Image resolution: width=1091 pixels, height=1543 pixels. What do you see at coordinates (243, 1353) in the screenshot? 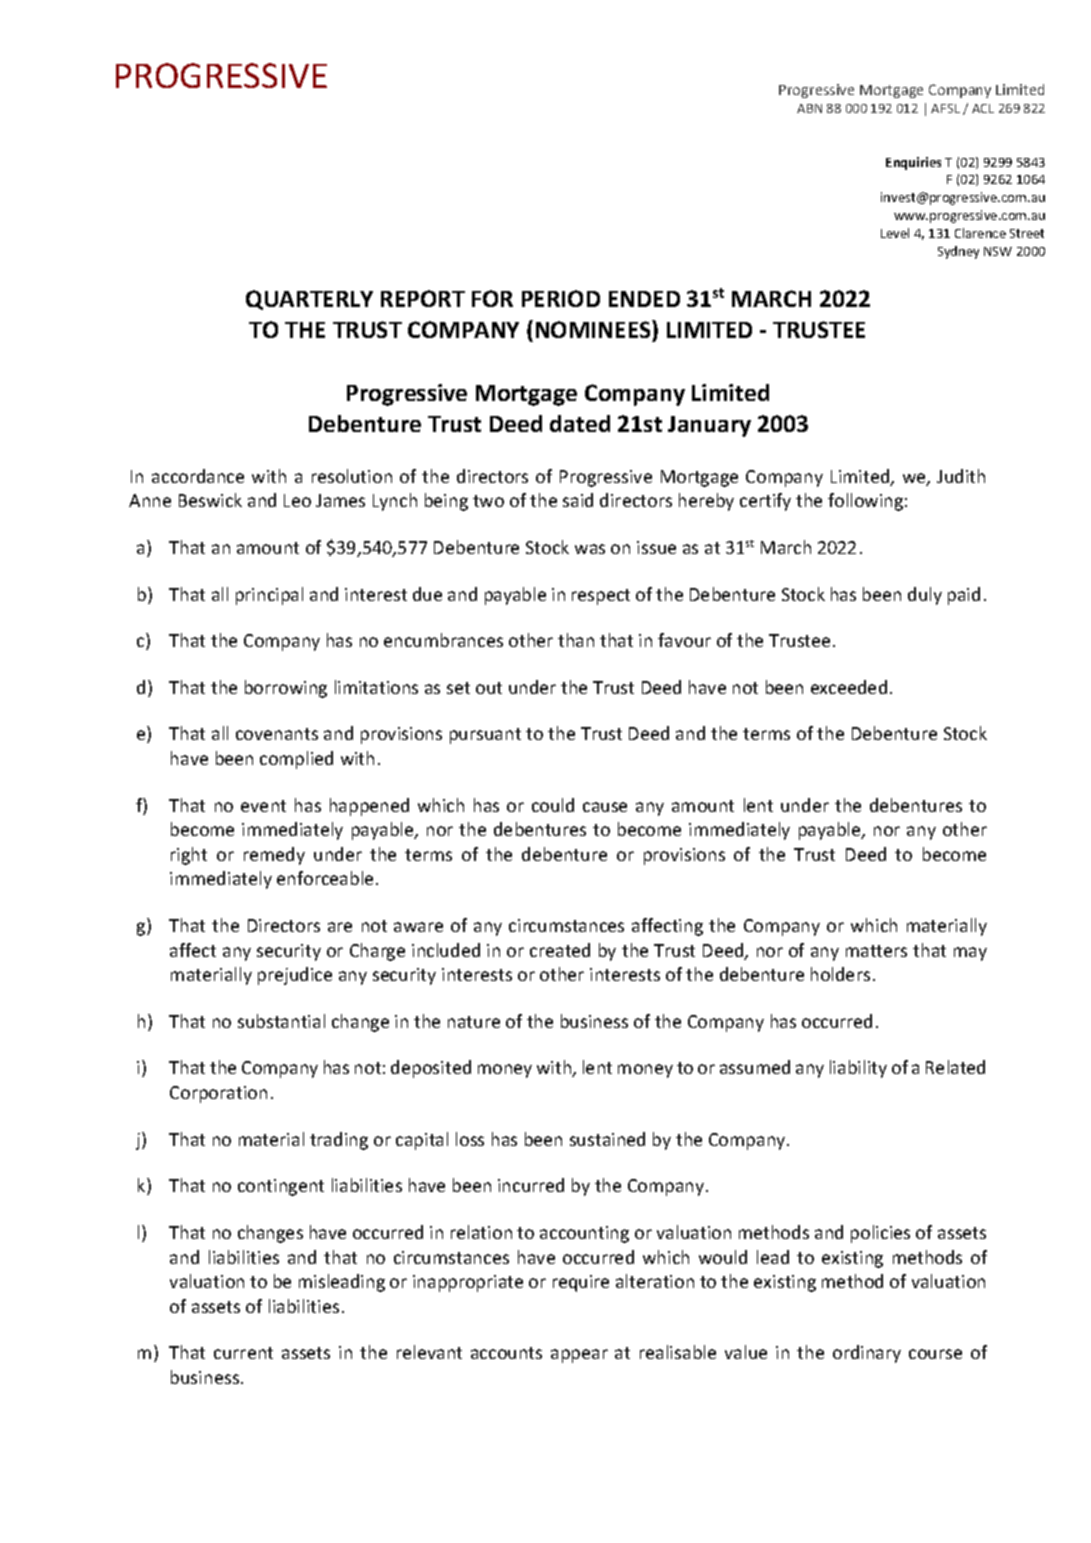
I see `current` at bounding box center [243, 1353].
